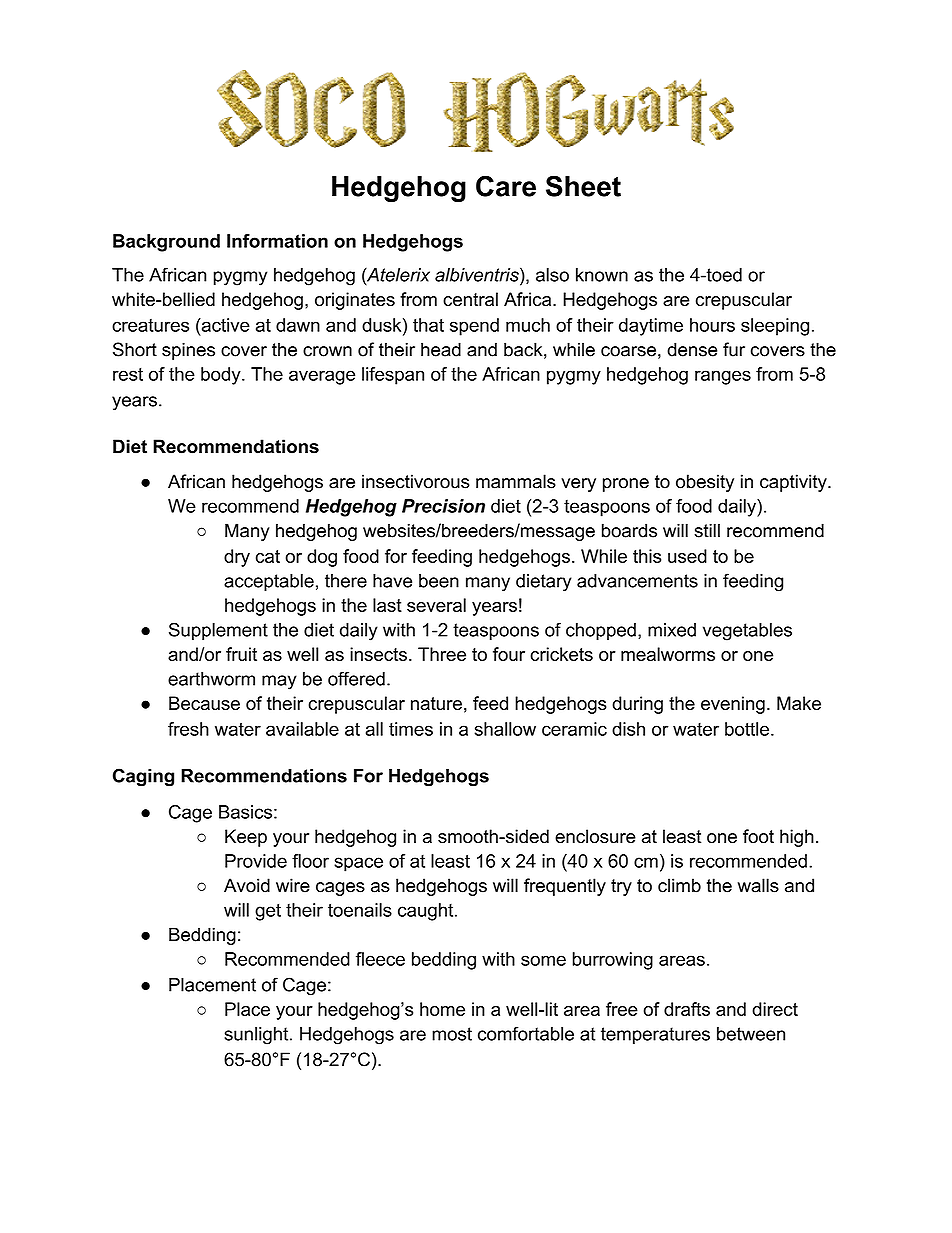 The image size is (952, 1233). Describe the element at coordinates (257, 1036) in the page. I see `sunlight` at that location.
